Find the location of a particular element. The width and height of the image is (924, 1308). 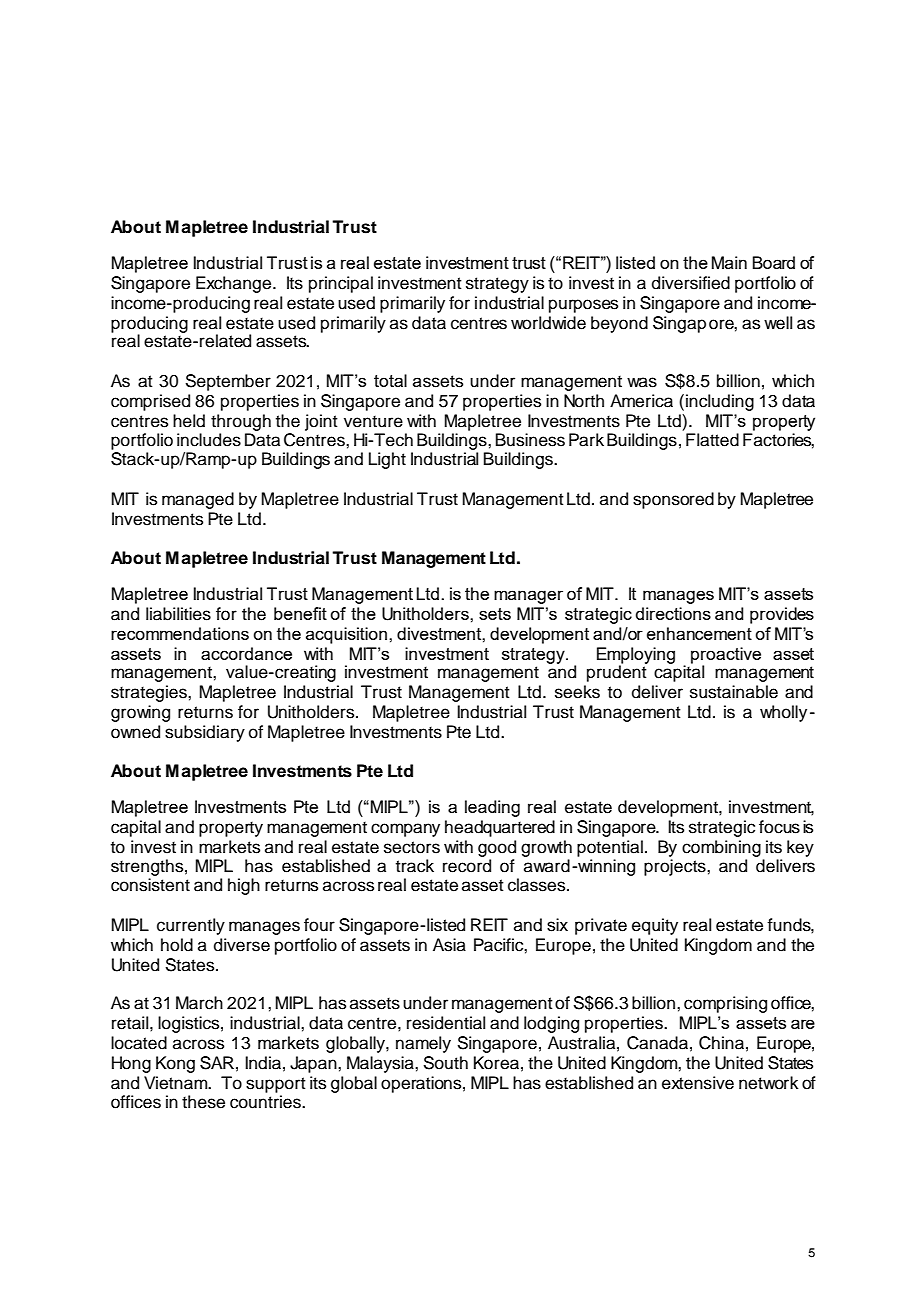

worldwide is located at coordinates (548, 323).
